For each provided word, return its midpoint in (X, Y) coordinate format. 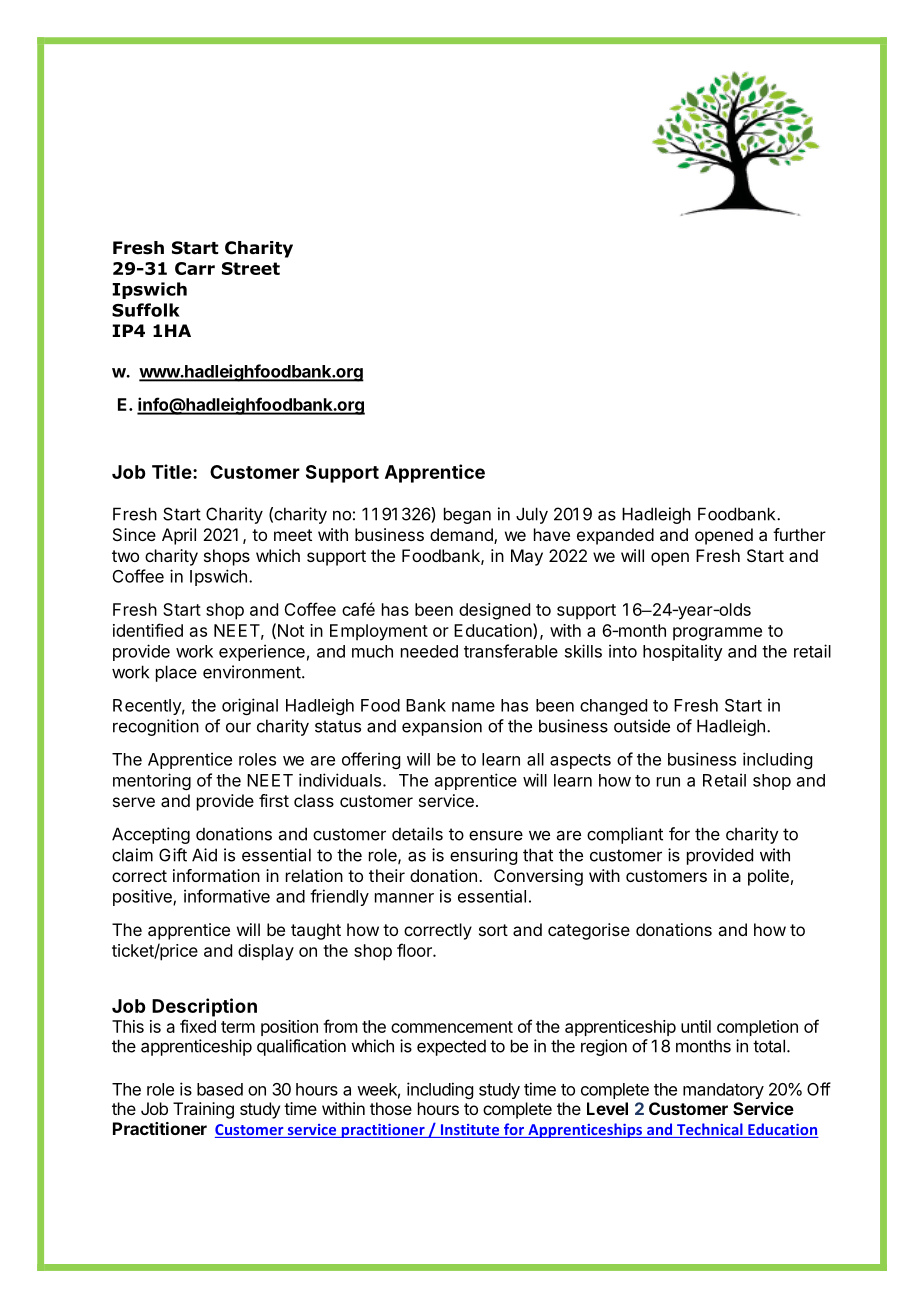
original (250, 706)
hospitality (683, 652)
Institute (470, 1131)
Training (203, 1110)
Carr (195, 268)
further (799, 534)
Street (251, 268)
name (473, 707)
